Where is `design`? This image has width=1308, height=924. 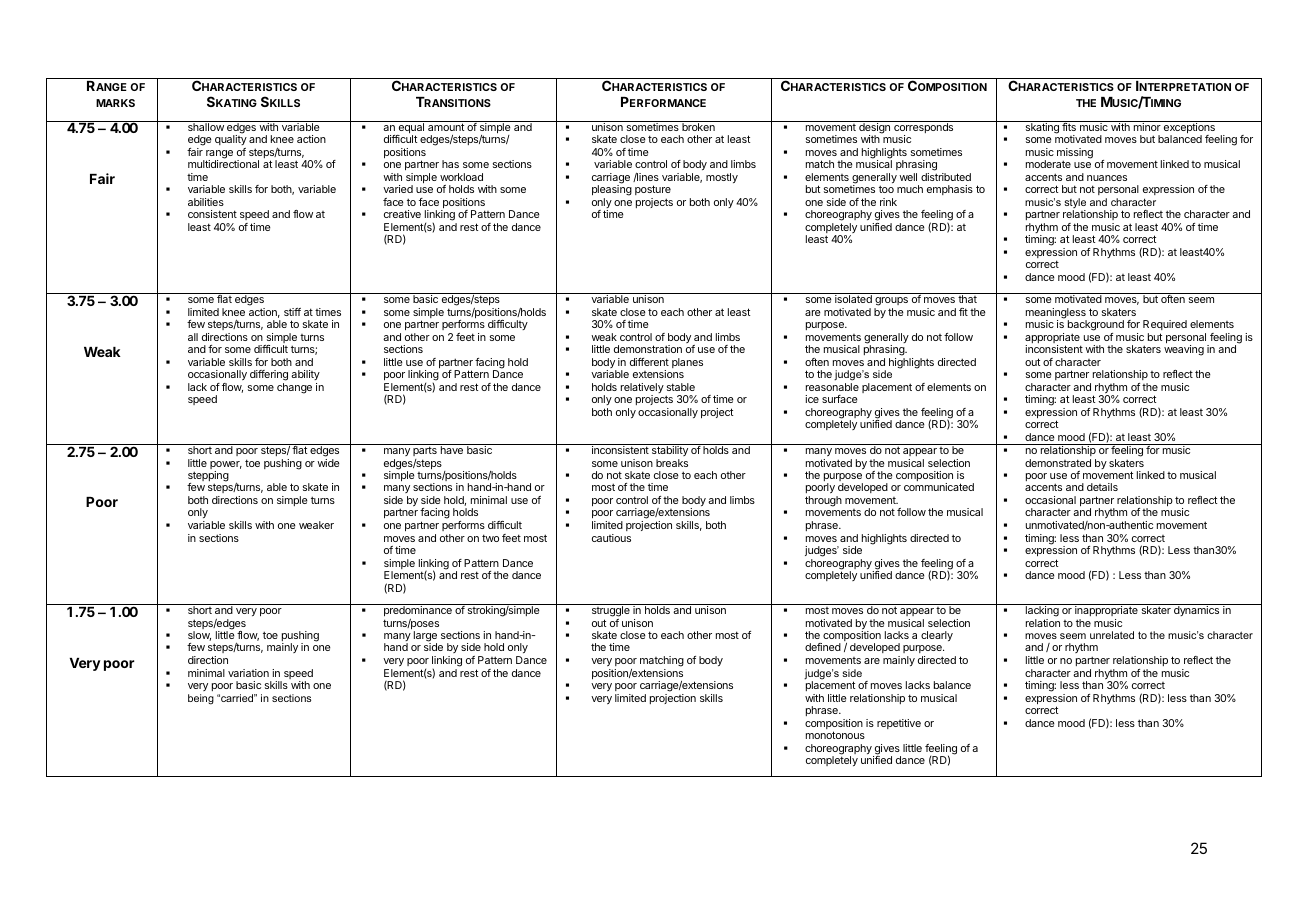 design is located at coordinates (875, 128).
